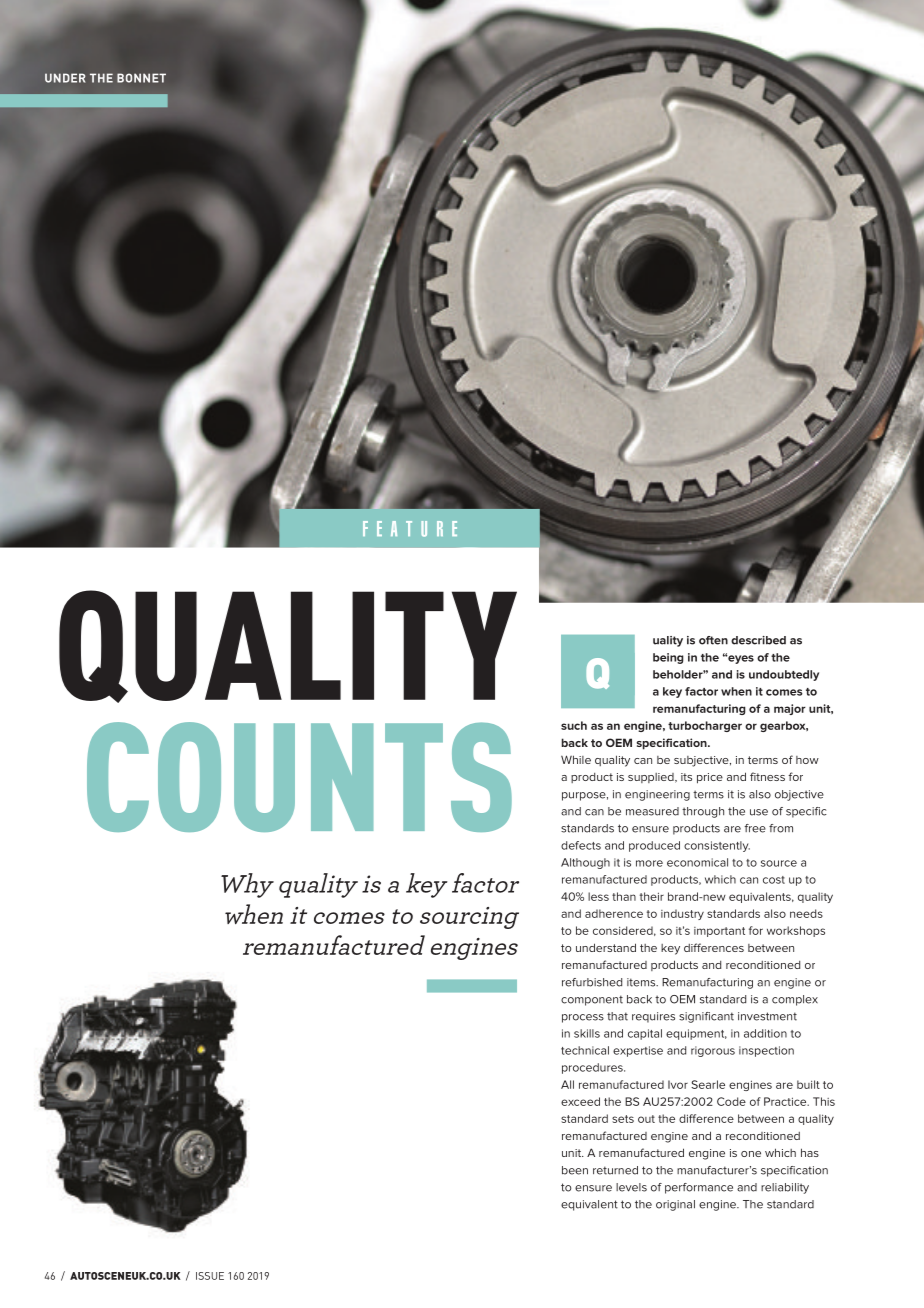 The height and width of the image is (1308, 924). What do you see at coordinates (210, 1276) in the image?
I see `ISSUE` at bounding box center [210, 1276].
